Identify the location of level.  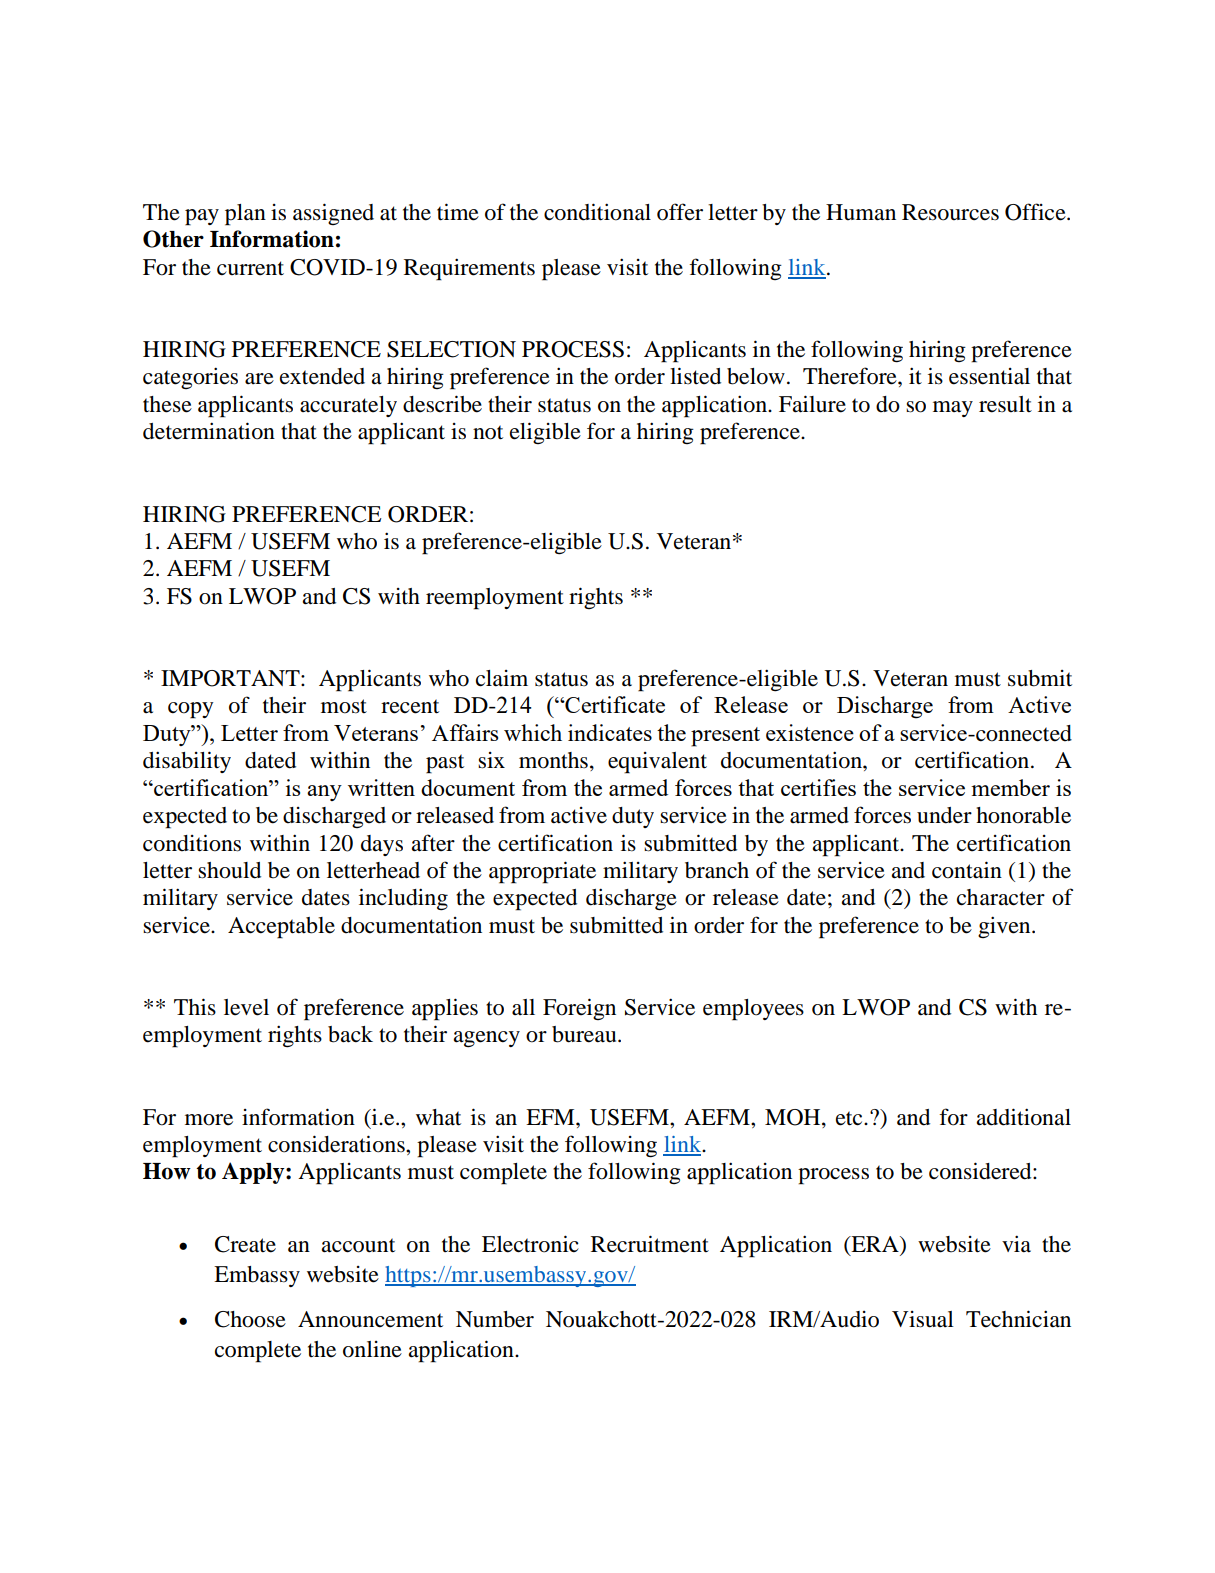
(246, 1007).
